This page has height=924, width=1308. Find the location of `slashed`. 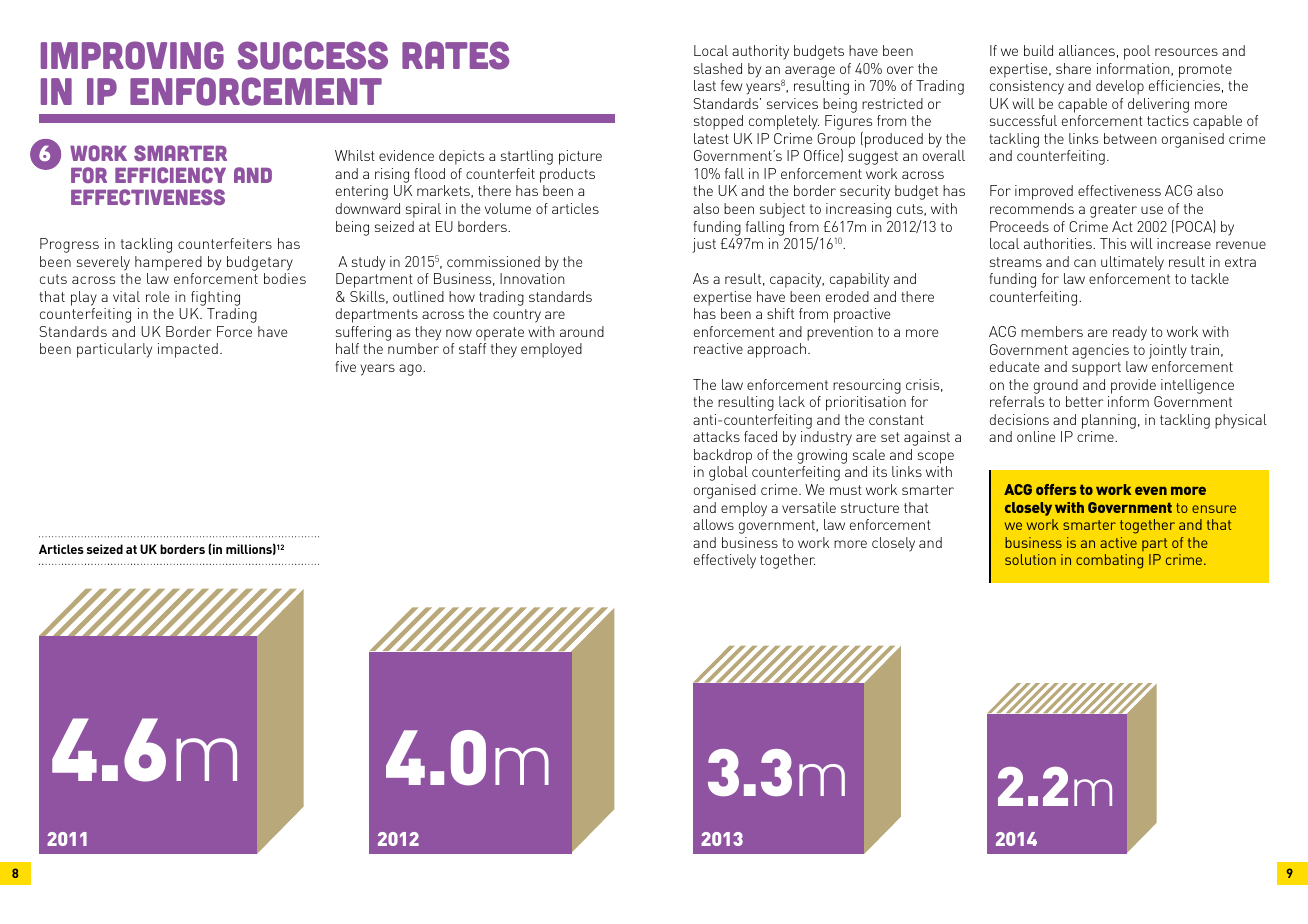

slashed is located at coordinates (718, 68).
